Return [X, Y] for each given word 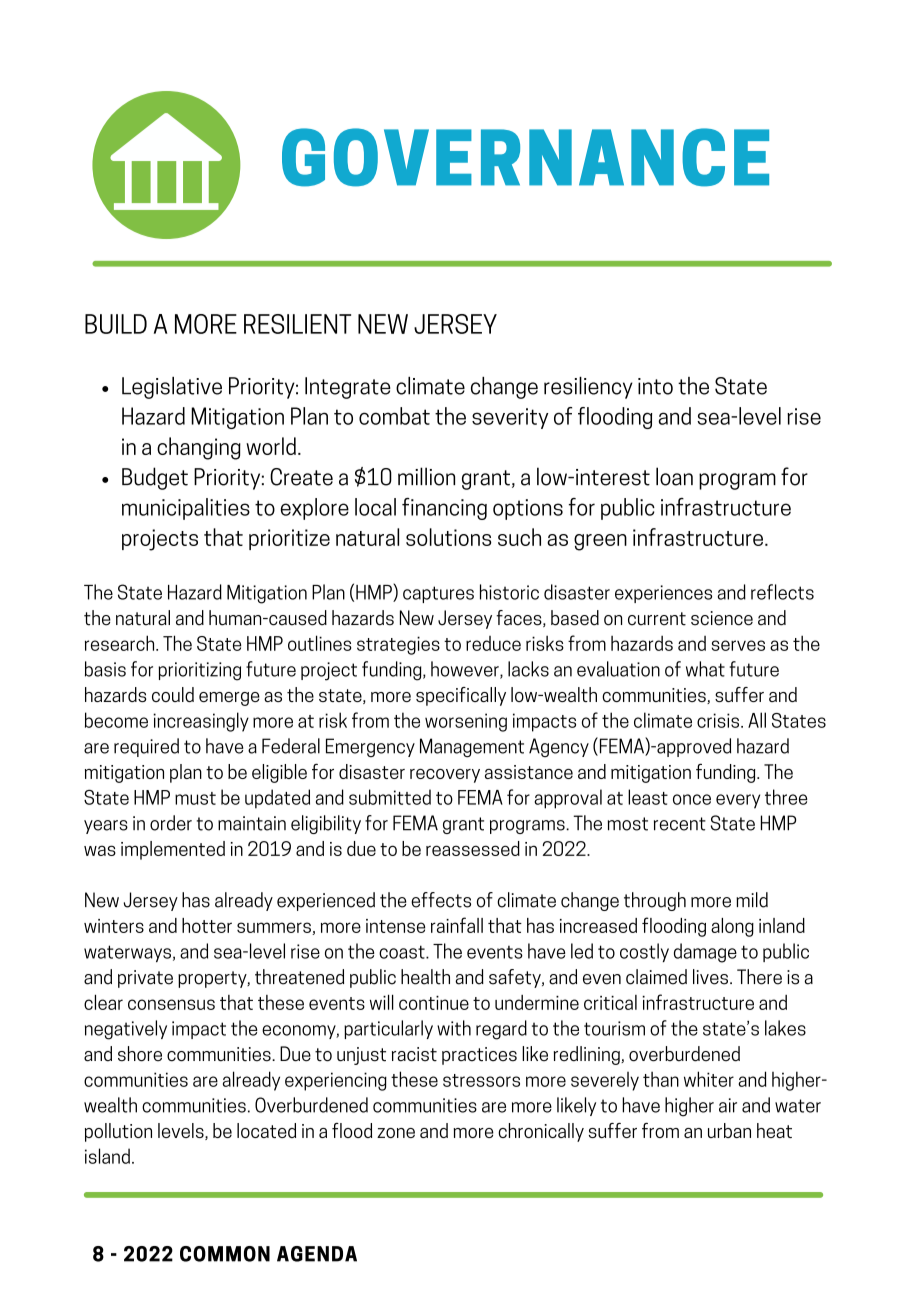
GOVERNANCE [525, 157]
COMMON [225, 1254]
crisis [719, 720]
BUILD [116, 324]
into [655, 386]
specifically [461, 696]
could [173, 694]
